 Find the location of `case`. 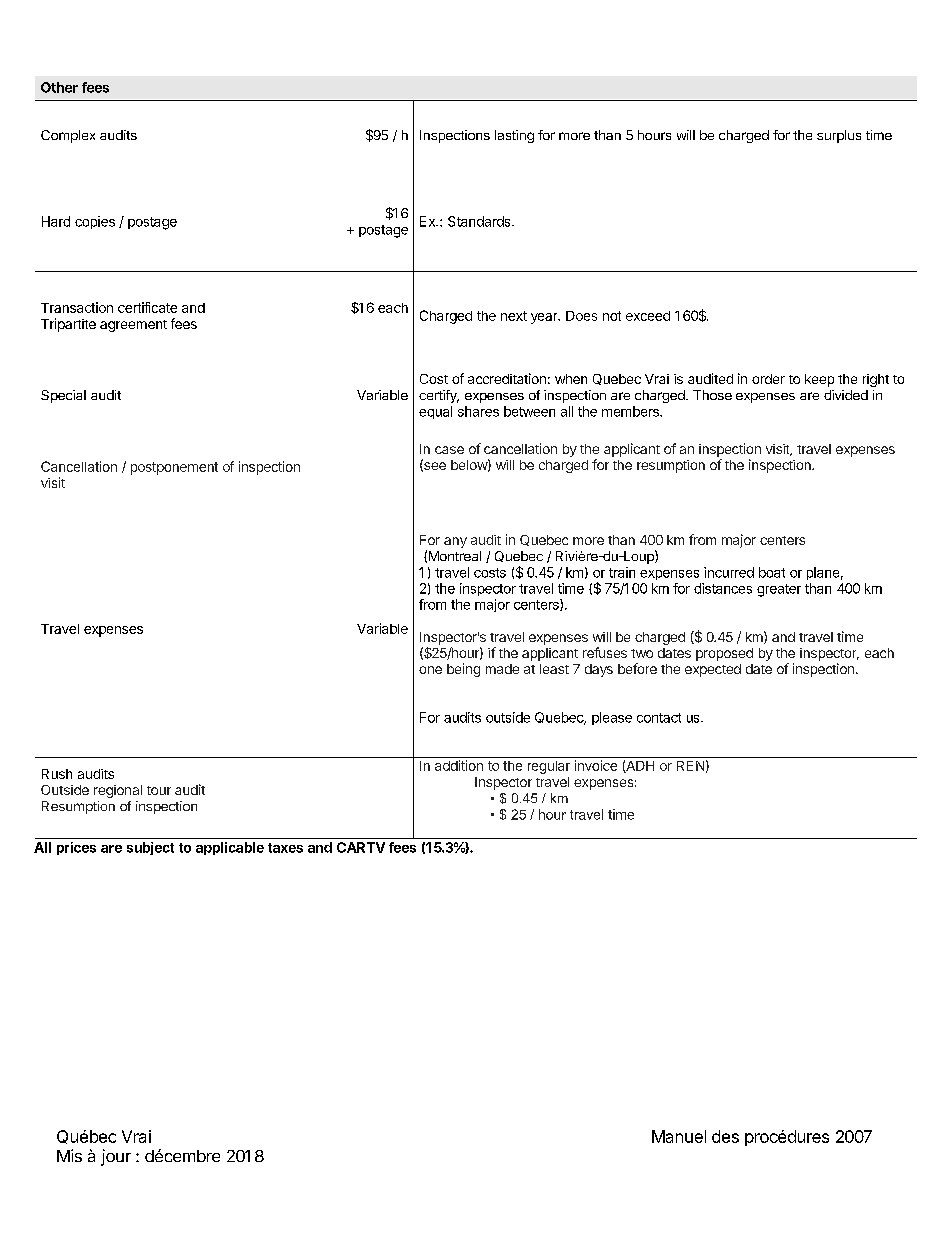

case is located at coordinates (449, 450).
